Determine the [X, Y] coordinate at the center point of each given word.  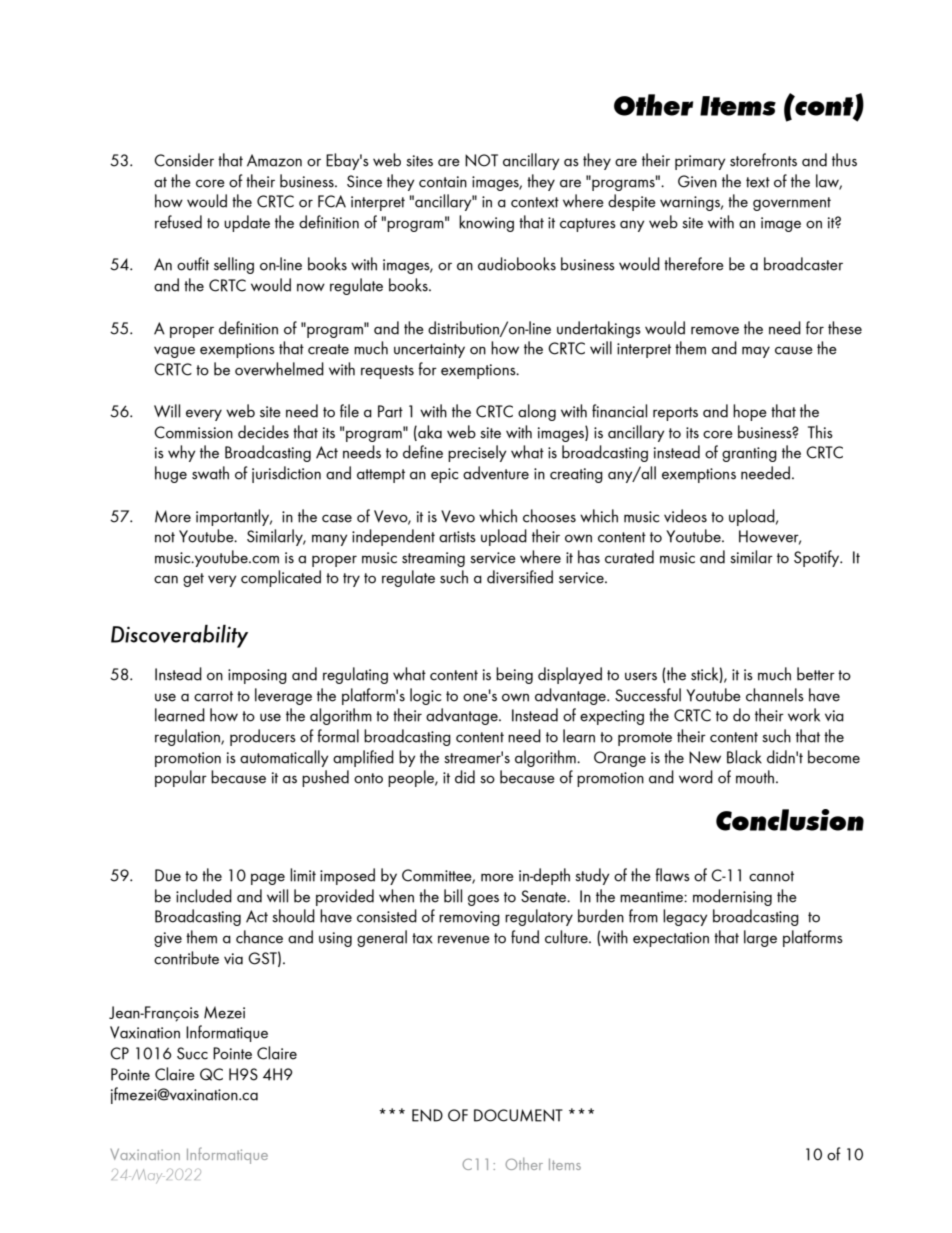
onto [368, 778]
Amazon [274, 160]
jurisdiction [286, 474]
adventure [496, 473]
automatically [284, 758]
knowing [486, 223]
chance [259, 937]
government [792, 204]
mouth [756, 777]
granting [749, 454]
